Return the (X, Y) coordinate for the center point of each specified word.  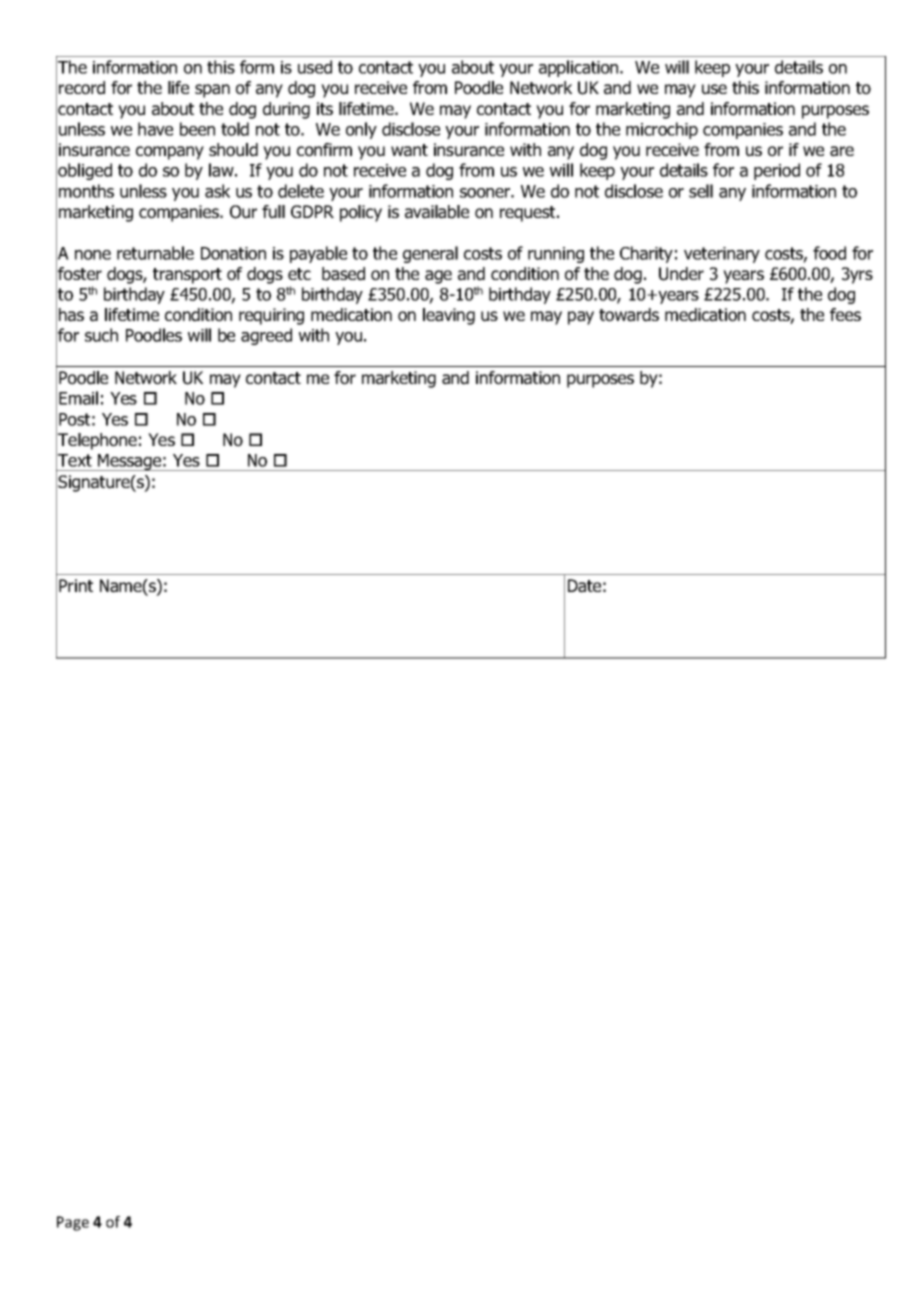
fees (845, 314)
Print (76, 585)
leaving (449, 316)
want (409, 150)
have (155, 129)
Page (73, 1223)
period (777, 171)
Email (78, 398)
